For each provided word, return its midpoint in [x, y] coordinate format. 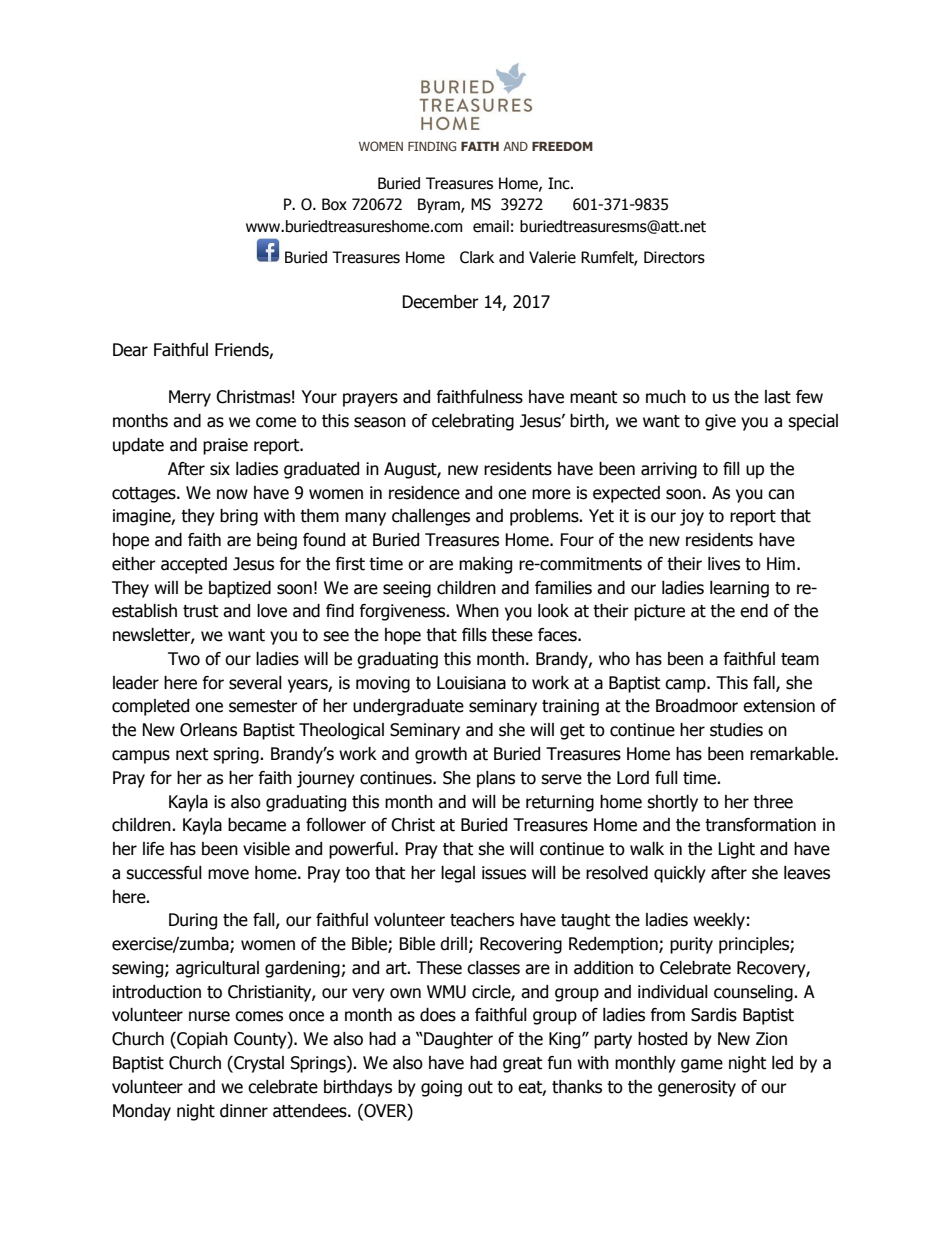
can [781, 494]
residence [424, 493]
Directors [674, 257]
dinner [244, 1111]
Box [334, 204]
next [192, 754]
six [220, 469]
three [773, 802]
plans [496, 779]
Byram [440, 205]
